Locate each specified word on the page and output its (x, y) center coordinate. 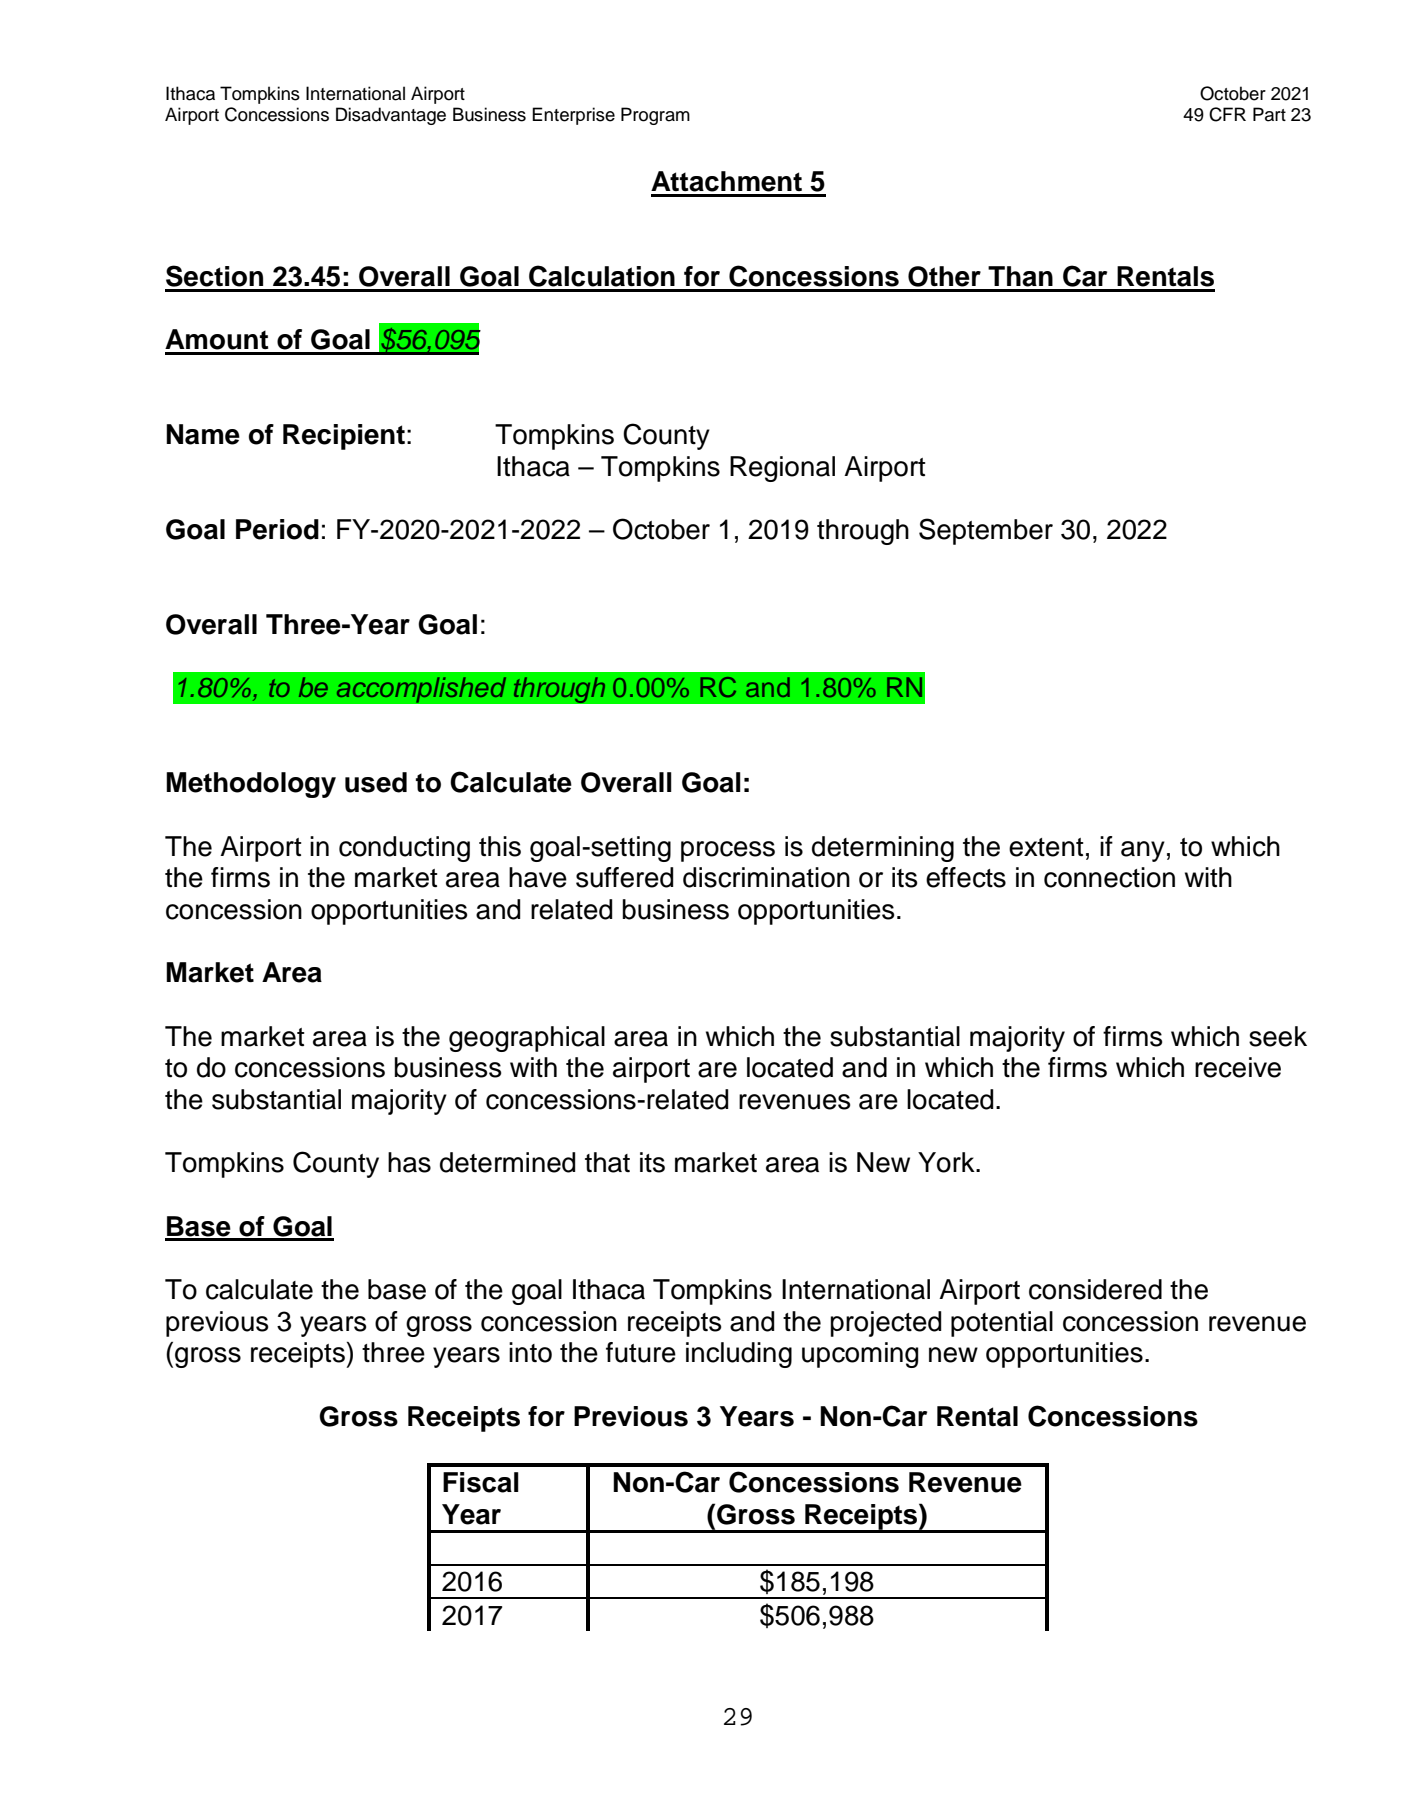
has (409, 1162)
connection (1109, 877)
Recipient (344, 437)
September (986, 531)
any (1143, 851)
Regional (782, 469)
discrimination (766, 877)
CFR (1227, 114)
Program (655, 116)
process (728, 851)
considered (1095, 1289)
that (607, 1162)
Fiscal (481, 1482)
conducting (404, 849)
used (376, 782)
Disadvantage (391, 116)
